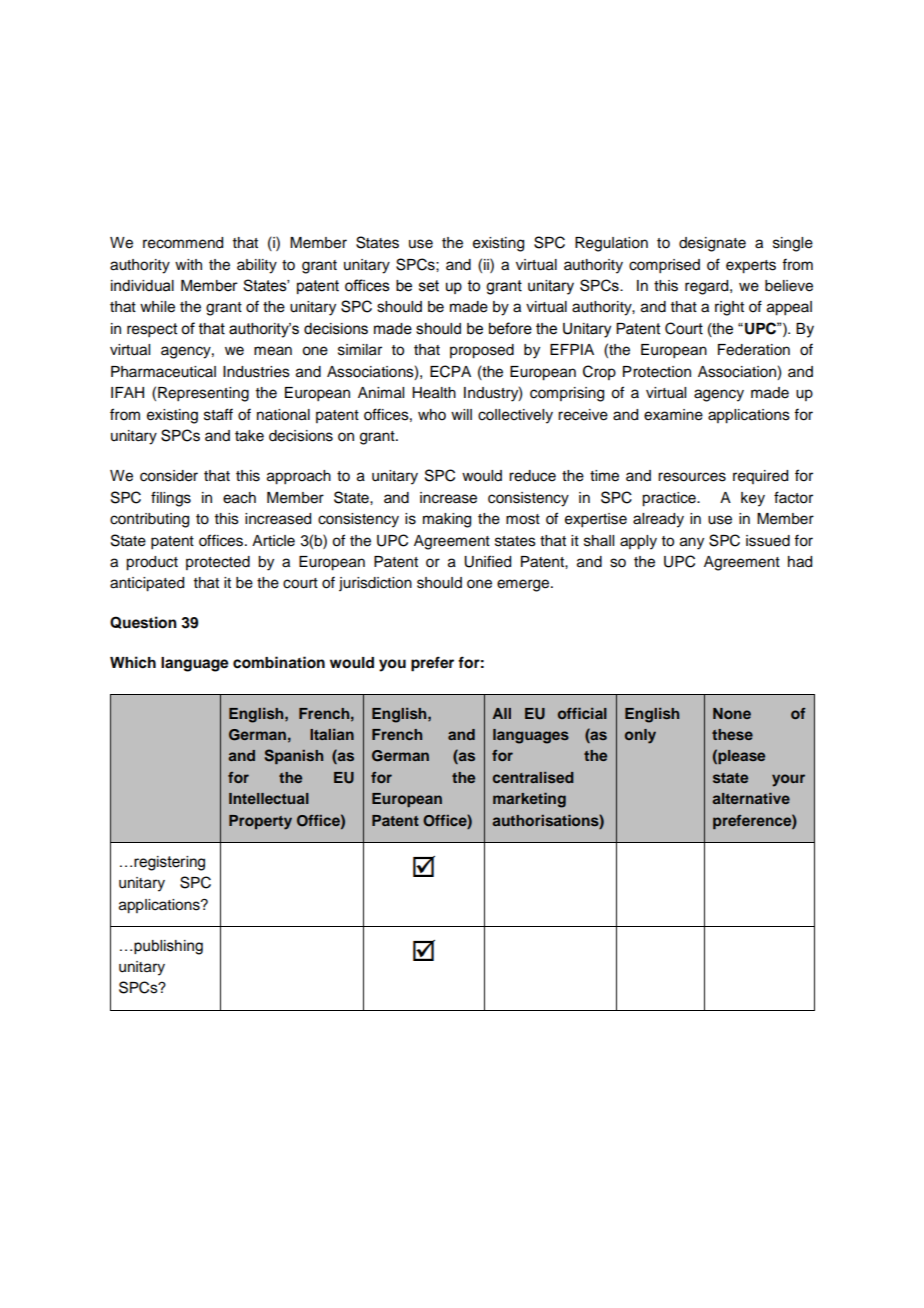  I want to click on these, so click(732, 734).
